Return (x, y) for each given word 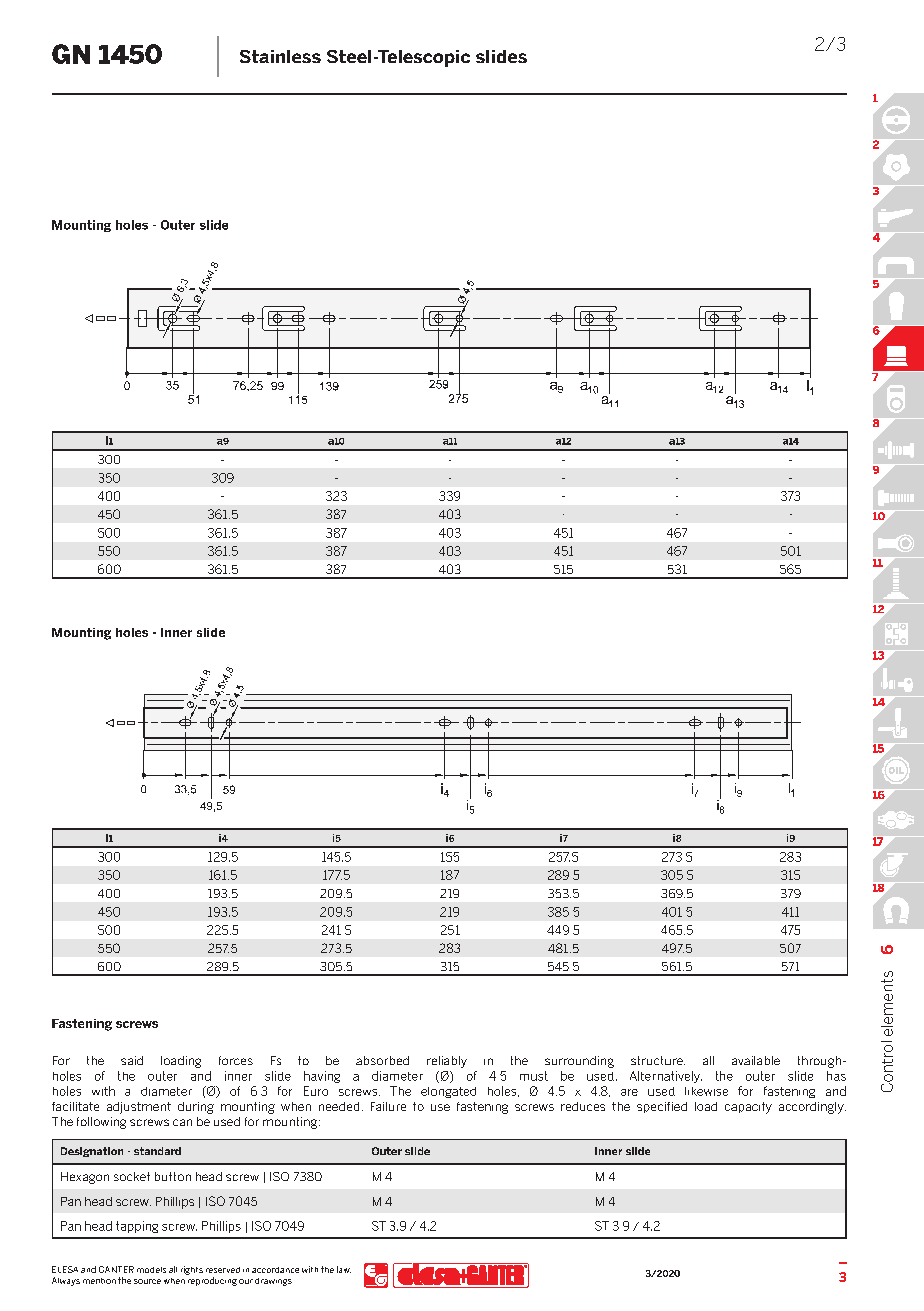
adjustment (139, 1108)
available (756, 1060)
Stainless (280, 56)
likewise (706, 1091)
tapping (137, 1227)
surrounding (579, 1062)
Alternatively (666, 1077)
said (132, 1060)
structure (658, 1060)
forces (236, 1060)
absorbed (382, 1060)
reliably (447, 1062)
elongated (448, 1092)
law (344, 1269)
